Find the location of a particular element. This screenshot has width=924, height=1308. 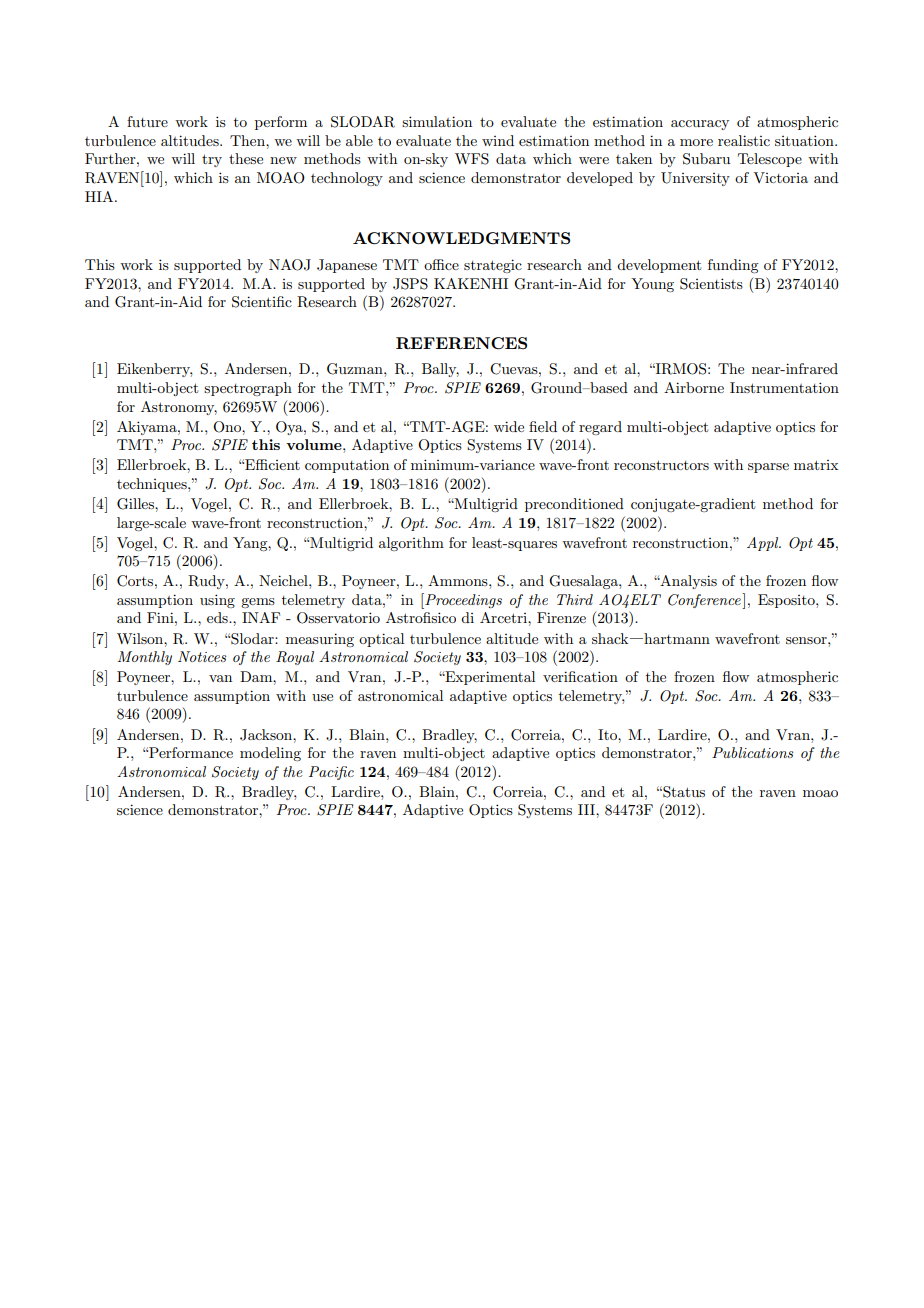

these is located at coordinates (246, 158).
